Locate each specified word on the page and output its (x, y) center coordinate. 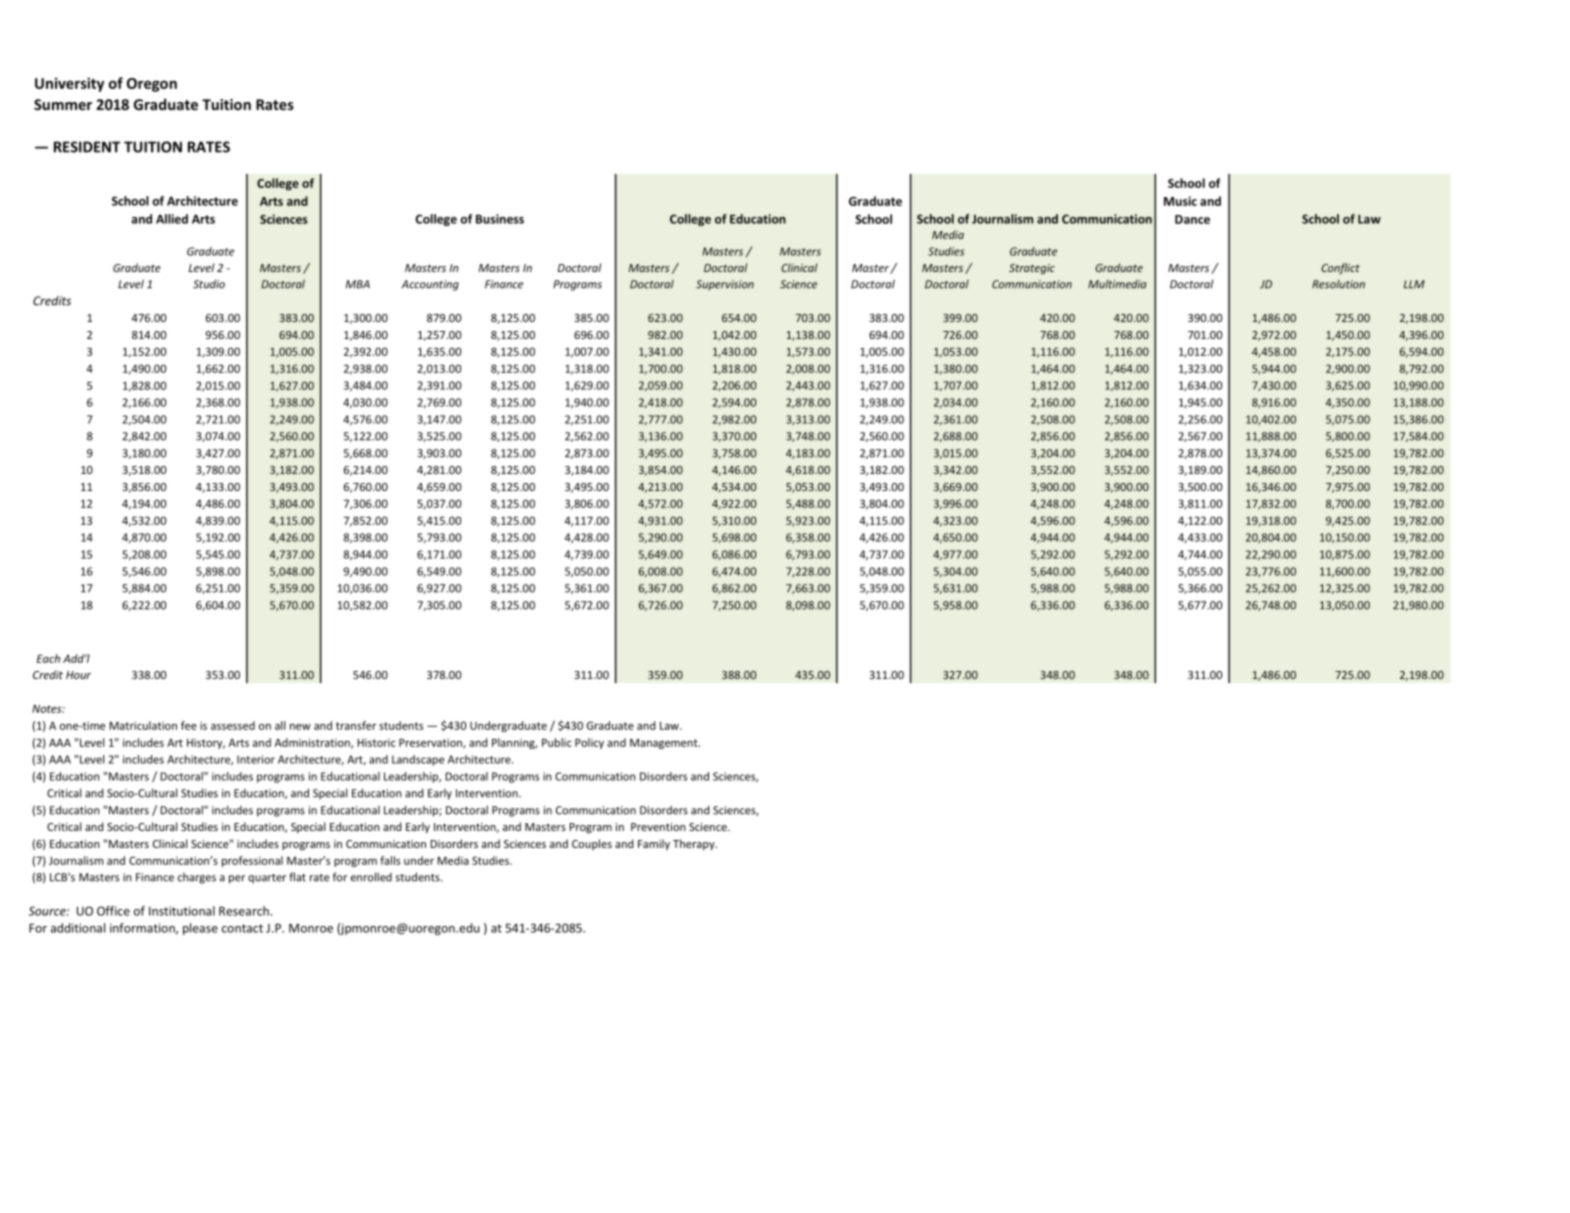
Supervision (725, 285)
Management (665, 744)
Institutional (182, 911)
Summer (63, 104)
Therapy (695, 844)
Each (48, 658)
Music (1180, 201)
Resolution (1338, 284)
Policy (589, 743)
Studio (209, 284)
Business (500, 219)
